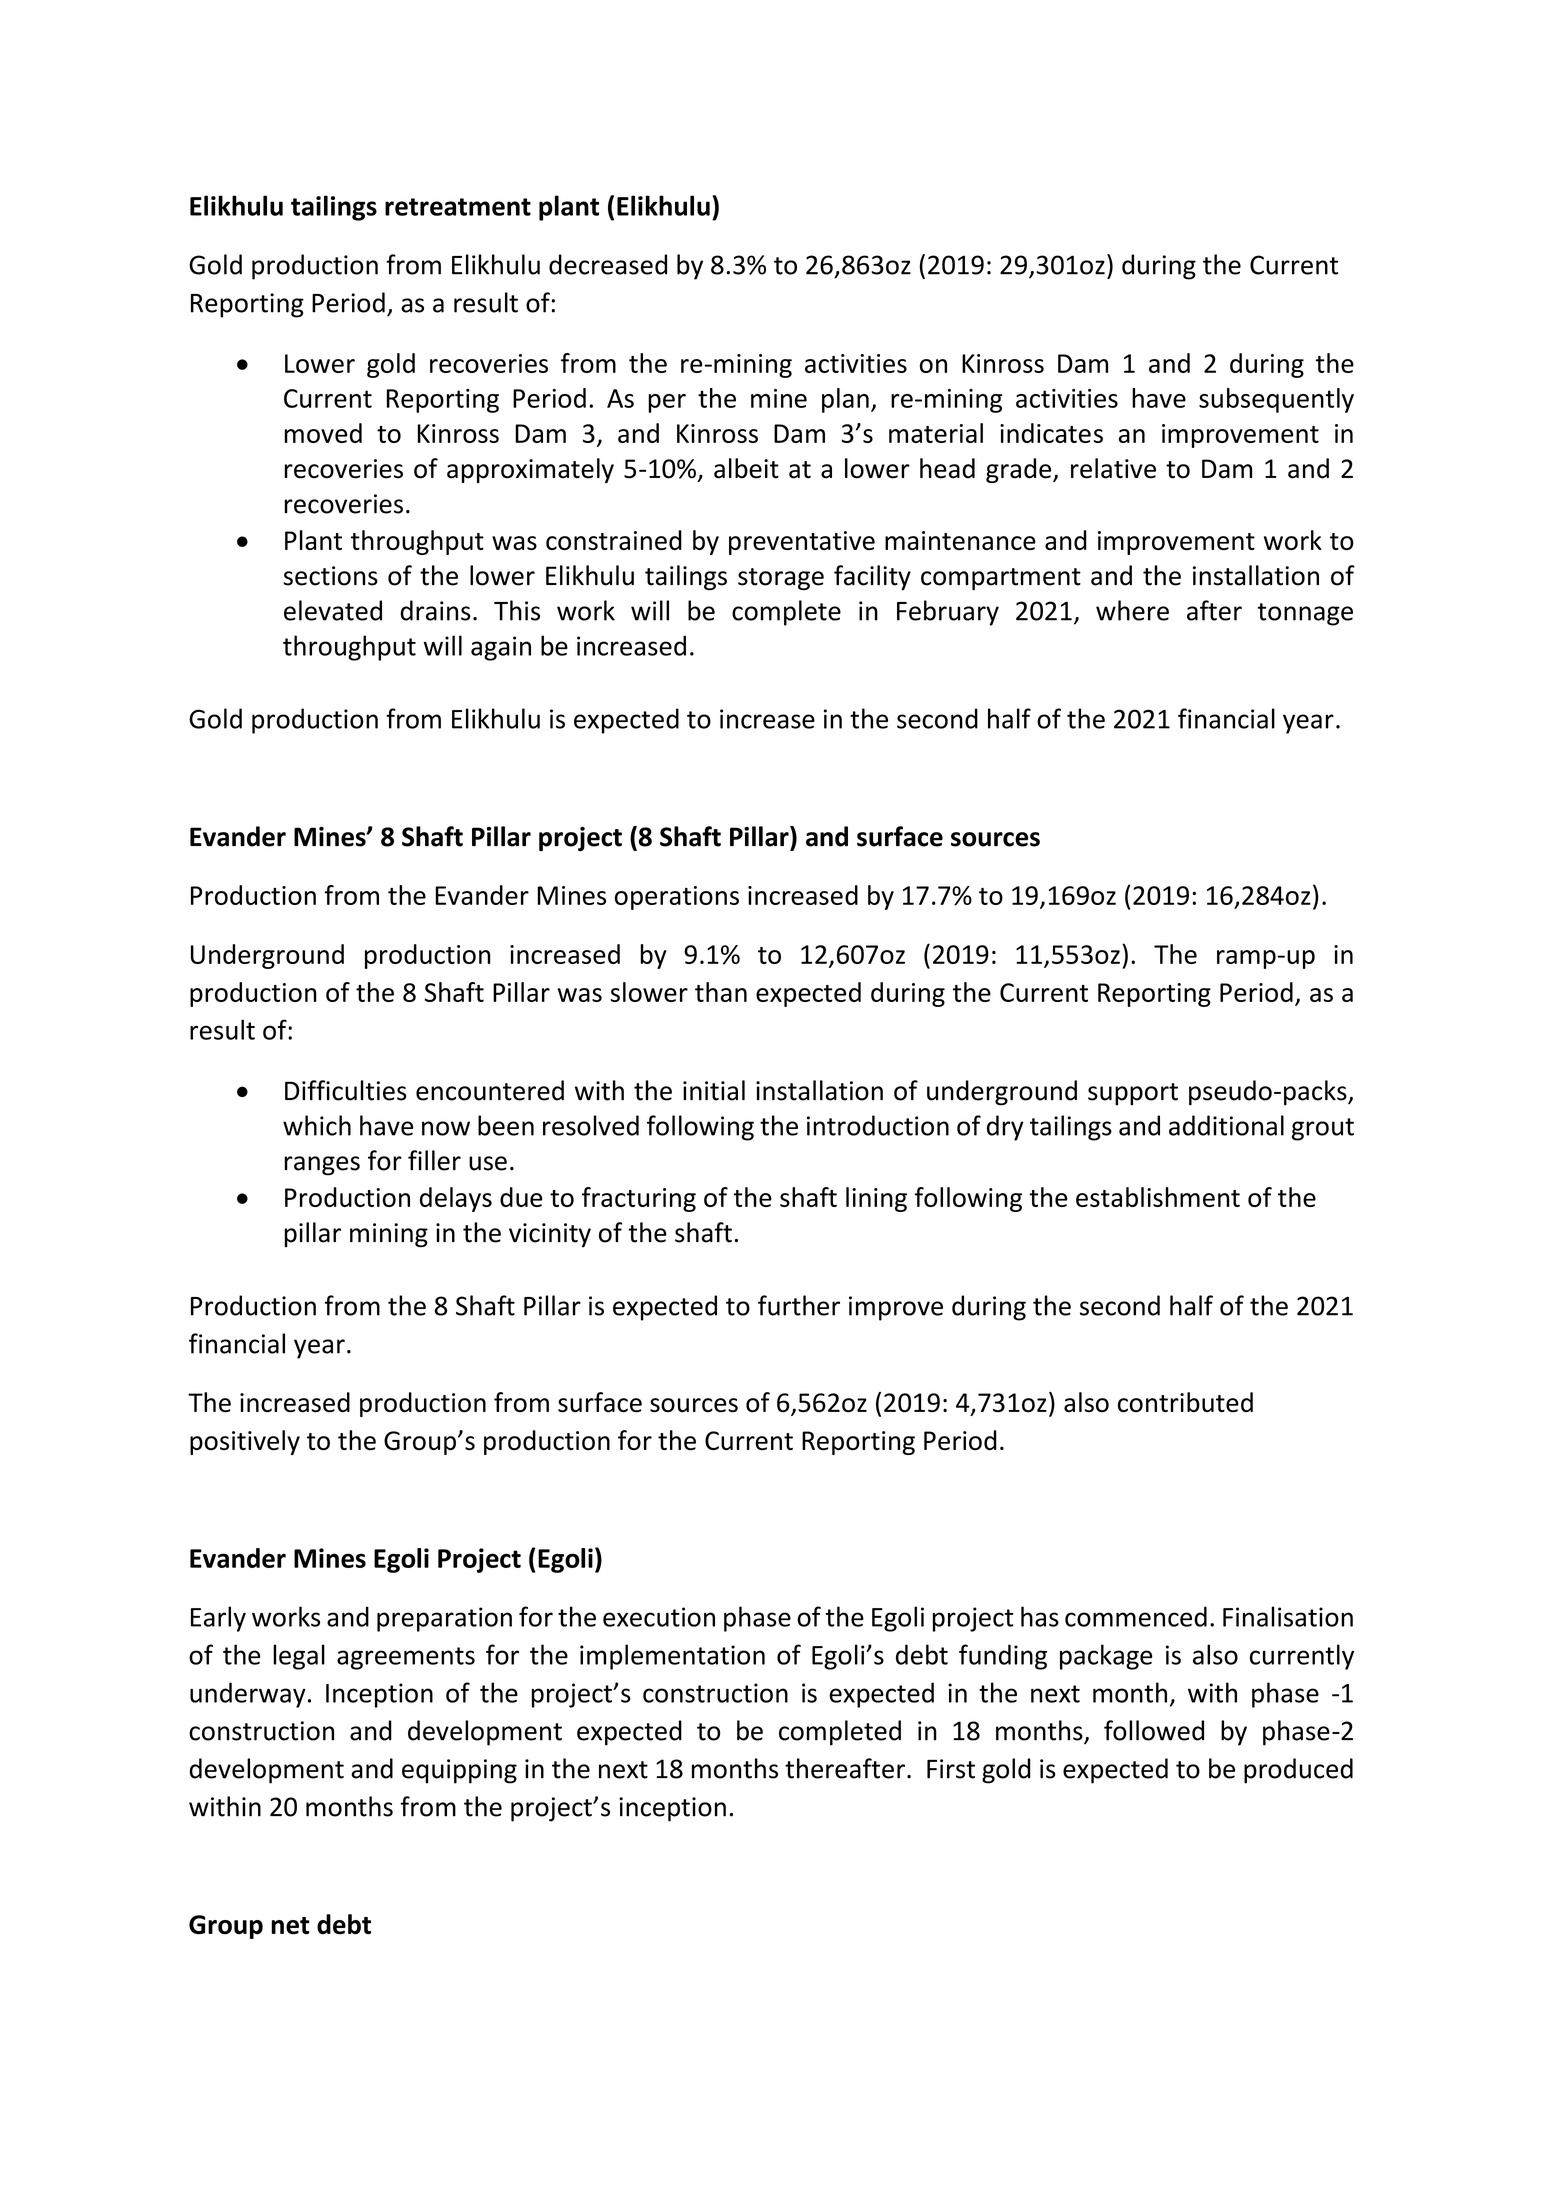 Image resolution: width=1558 pixels, height=2203 pixels. I want to click on subsequently, so click(1276, 400).
